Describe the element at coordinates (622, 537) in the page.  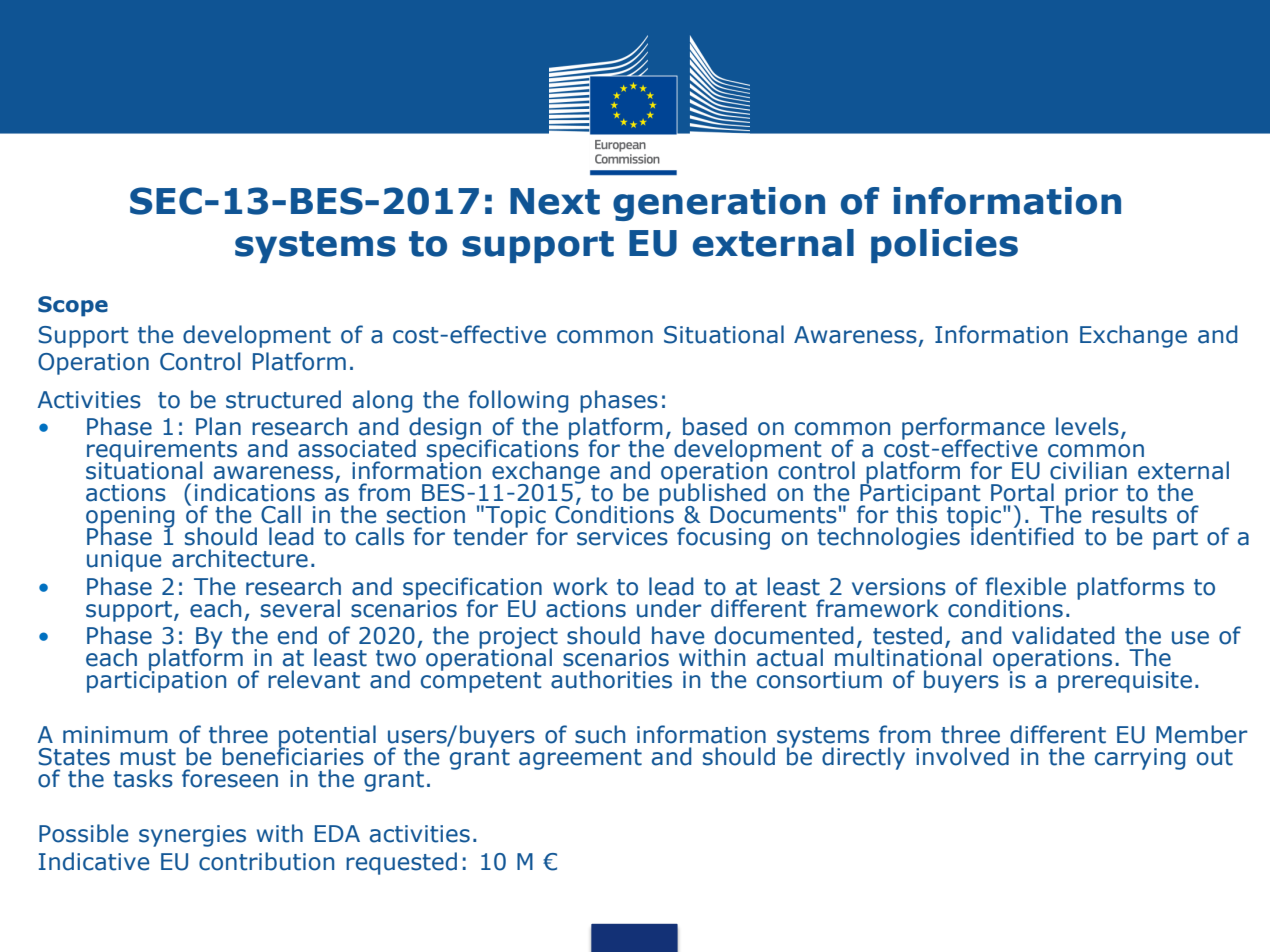
I see `services` at that location.
